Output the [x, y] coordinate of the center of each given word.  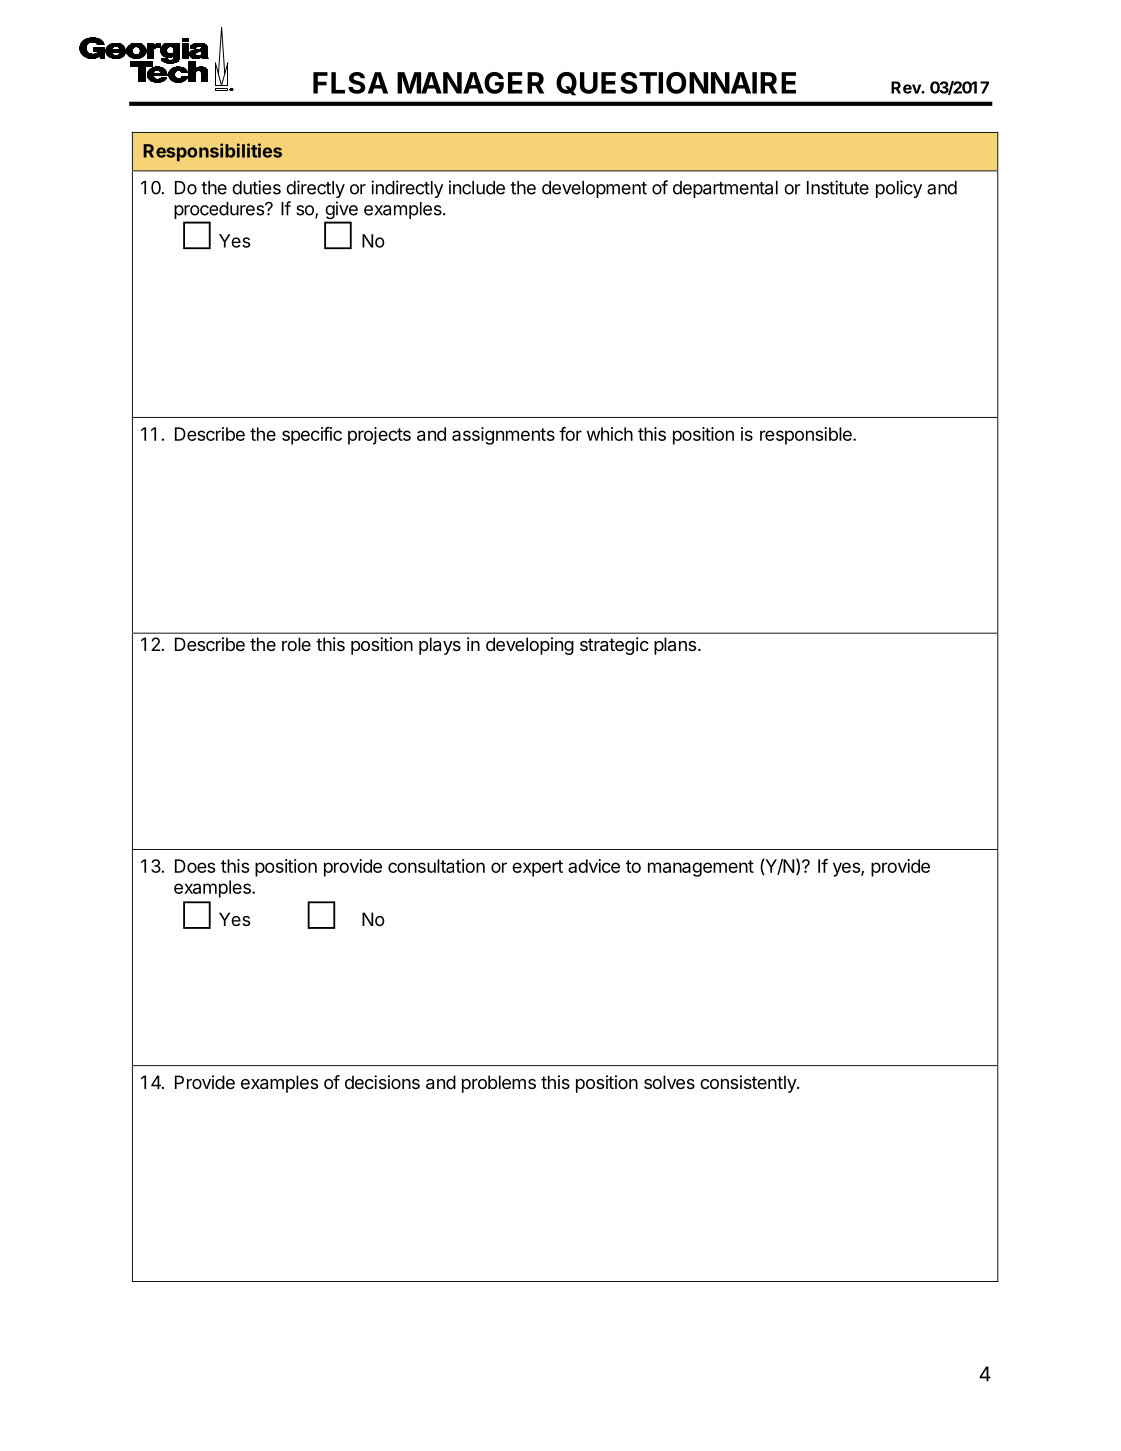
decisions [382, 1082]
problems [499, 1084]
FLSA [350, 83]
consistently [749, 1084]
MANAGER [470, 83]
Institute [838, 187]
